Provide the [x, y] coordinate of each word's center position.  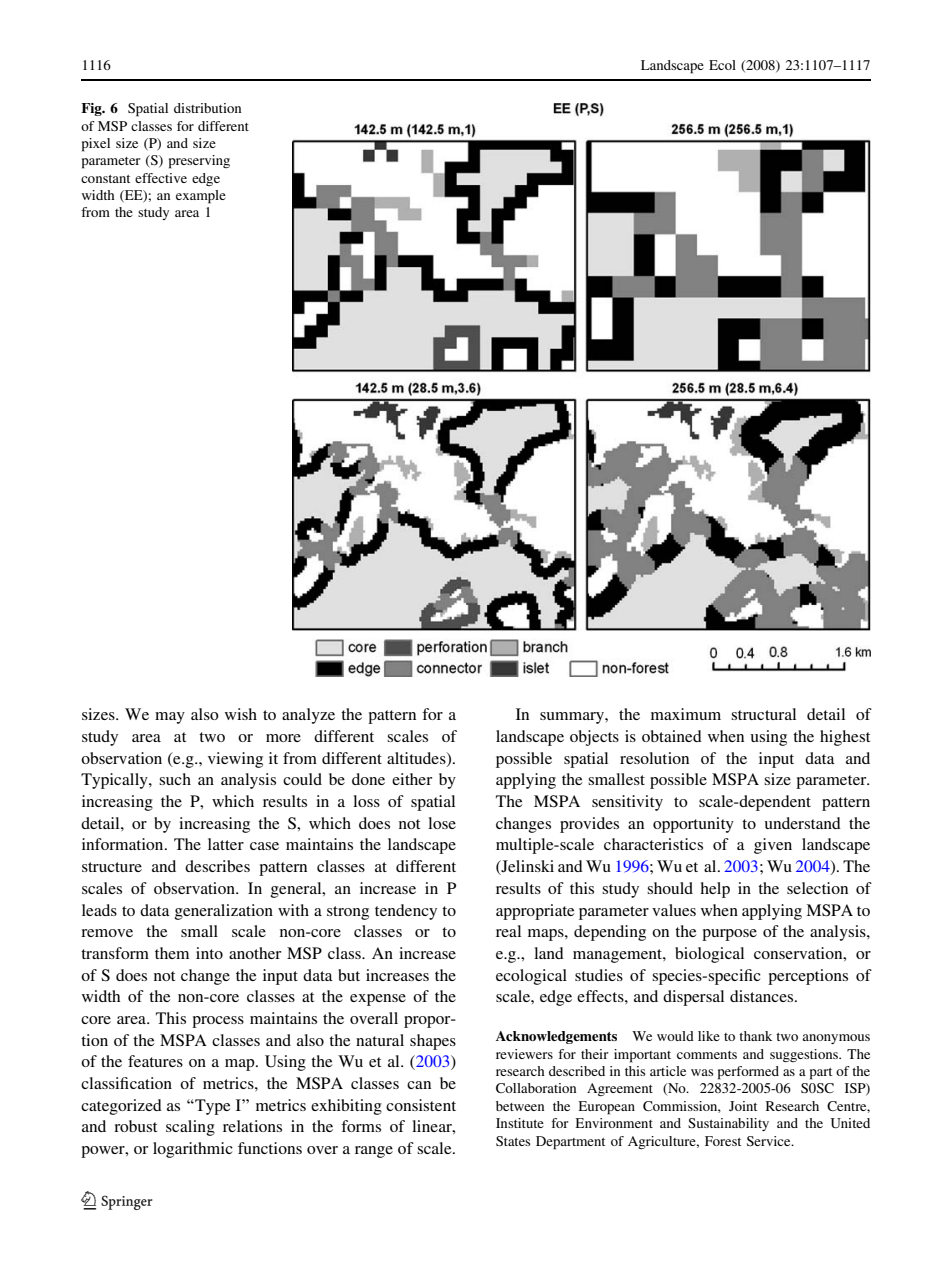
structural [763, 714]
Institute [520, 1123]
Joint [743, 1106]
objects [594, 738]
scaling [190, 1128]
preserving [199, 162]
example [201, 197]
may [170, 718]
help [715, 890]
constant [105, 179]
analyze [308, 716]
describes [217, 866]
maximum [686, 714]
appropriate [535, 912]
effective [161, 178]
